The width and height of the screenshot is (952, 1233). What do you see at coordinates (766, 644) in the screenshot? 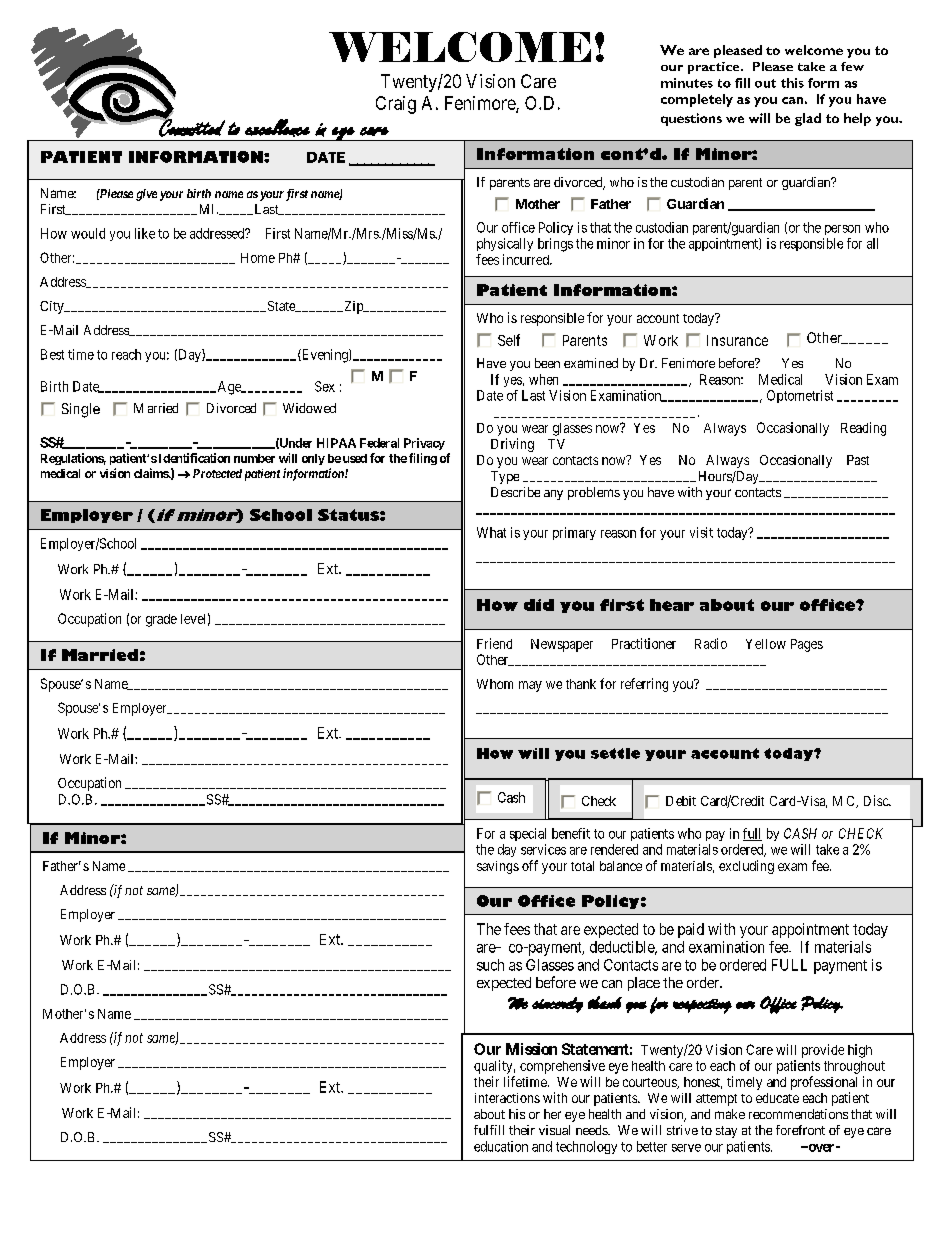
I see `Yellow` at bounding box center [766, 644].
